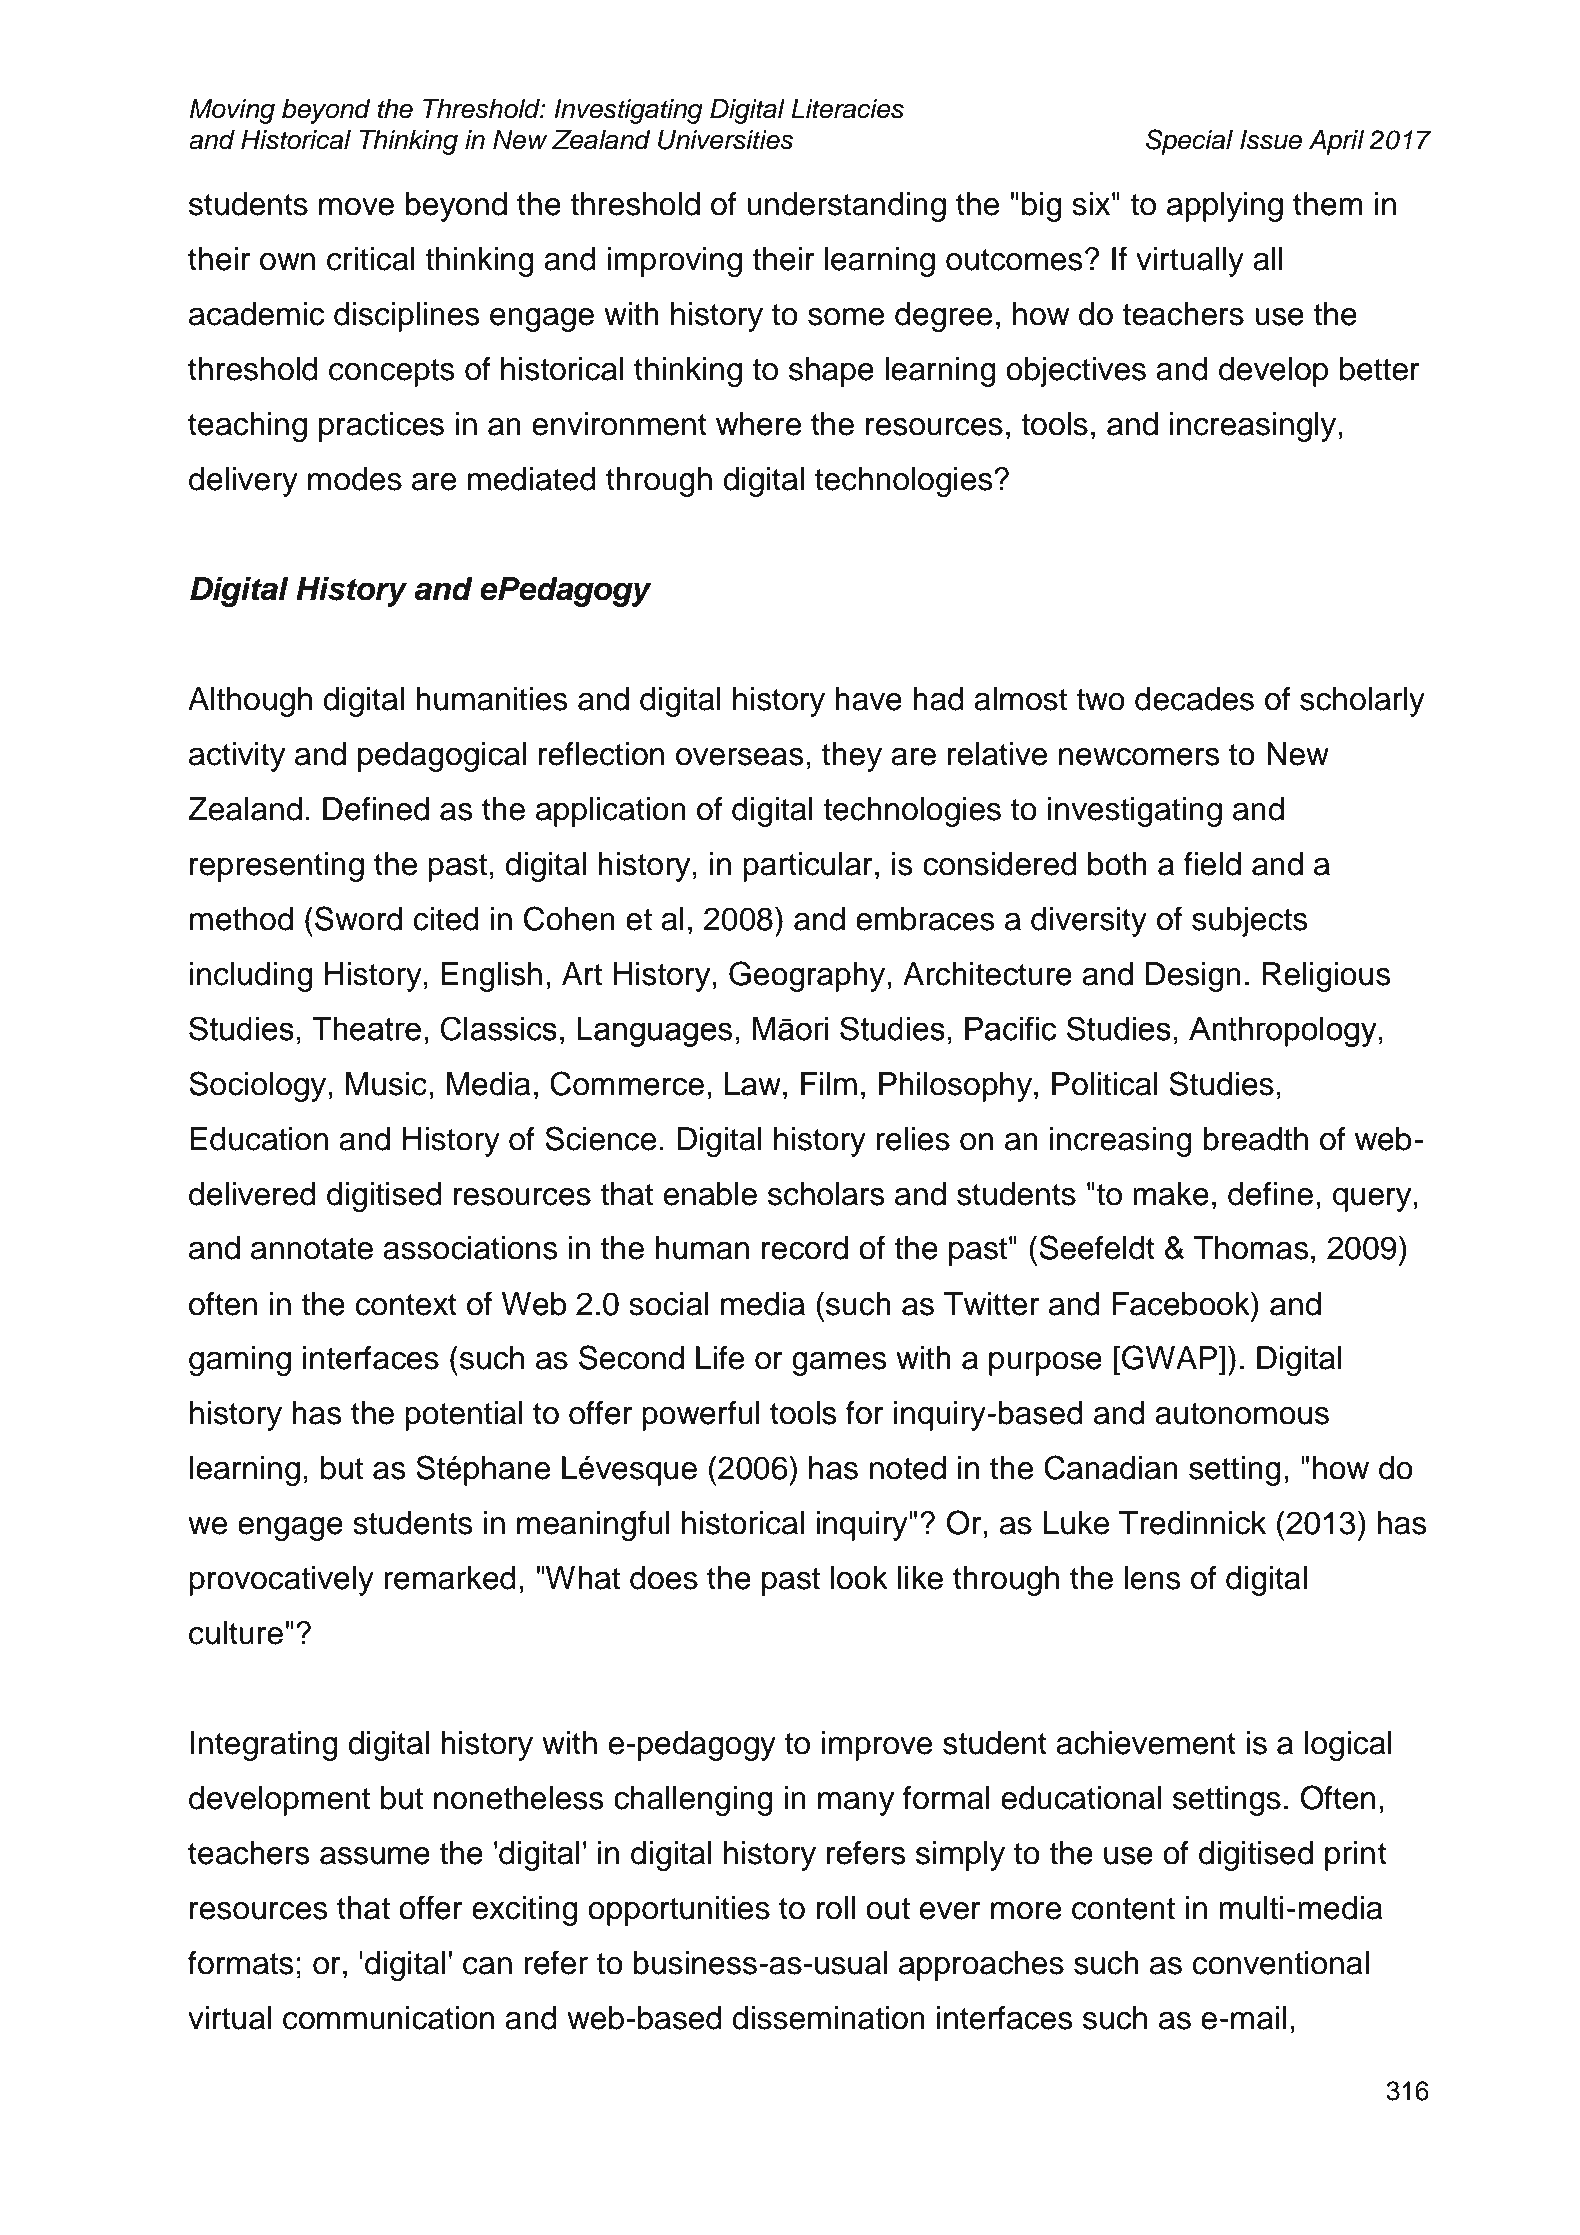  What do you see at coordinates (829, 1083) in the screenshot?
I see `Film` at bounding box center [829, 1083].
